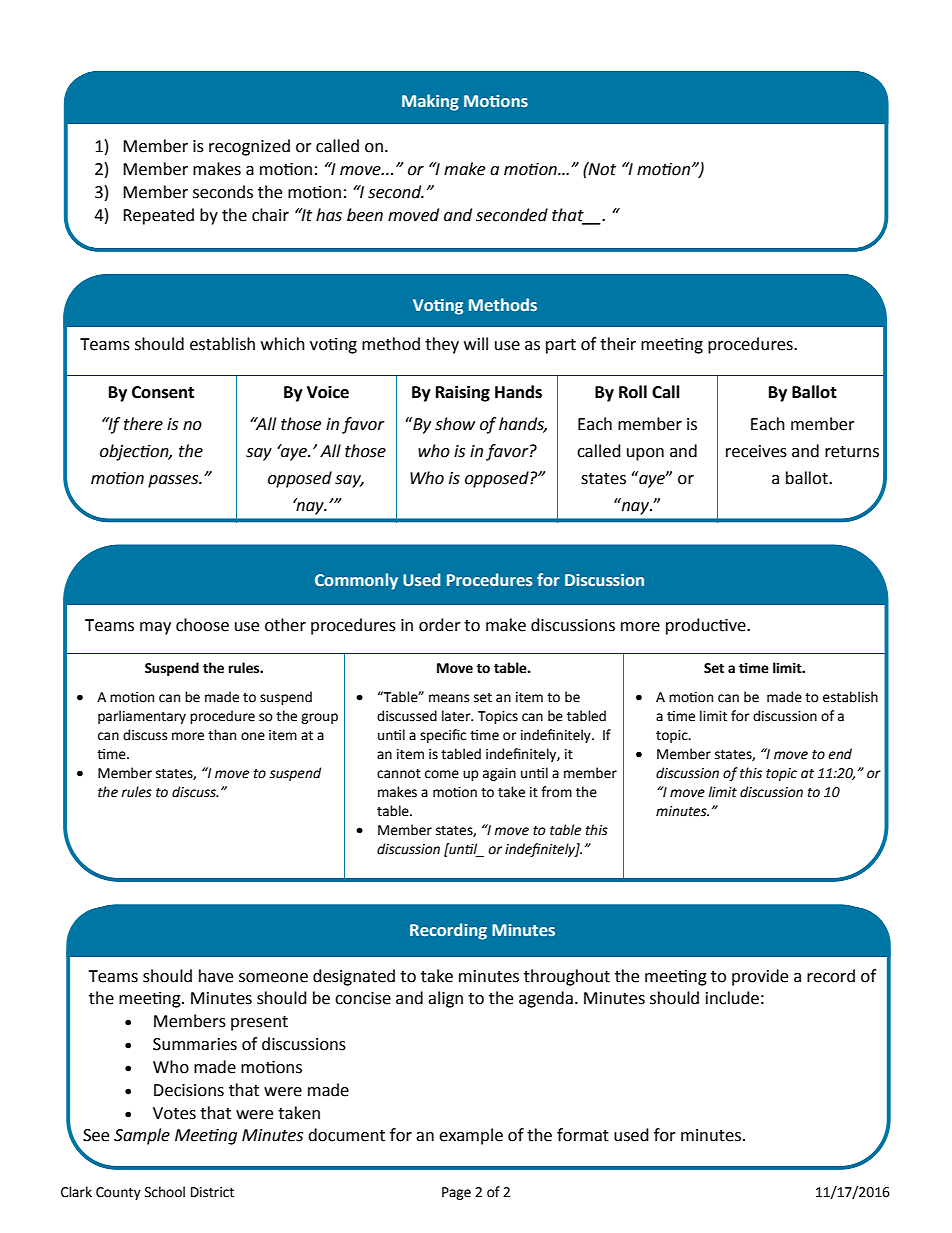 This document has width=952, height=1233. I want to click on Making, so click(430, 102).
